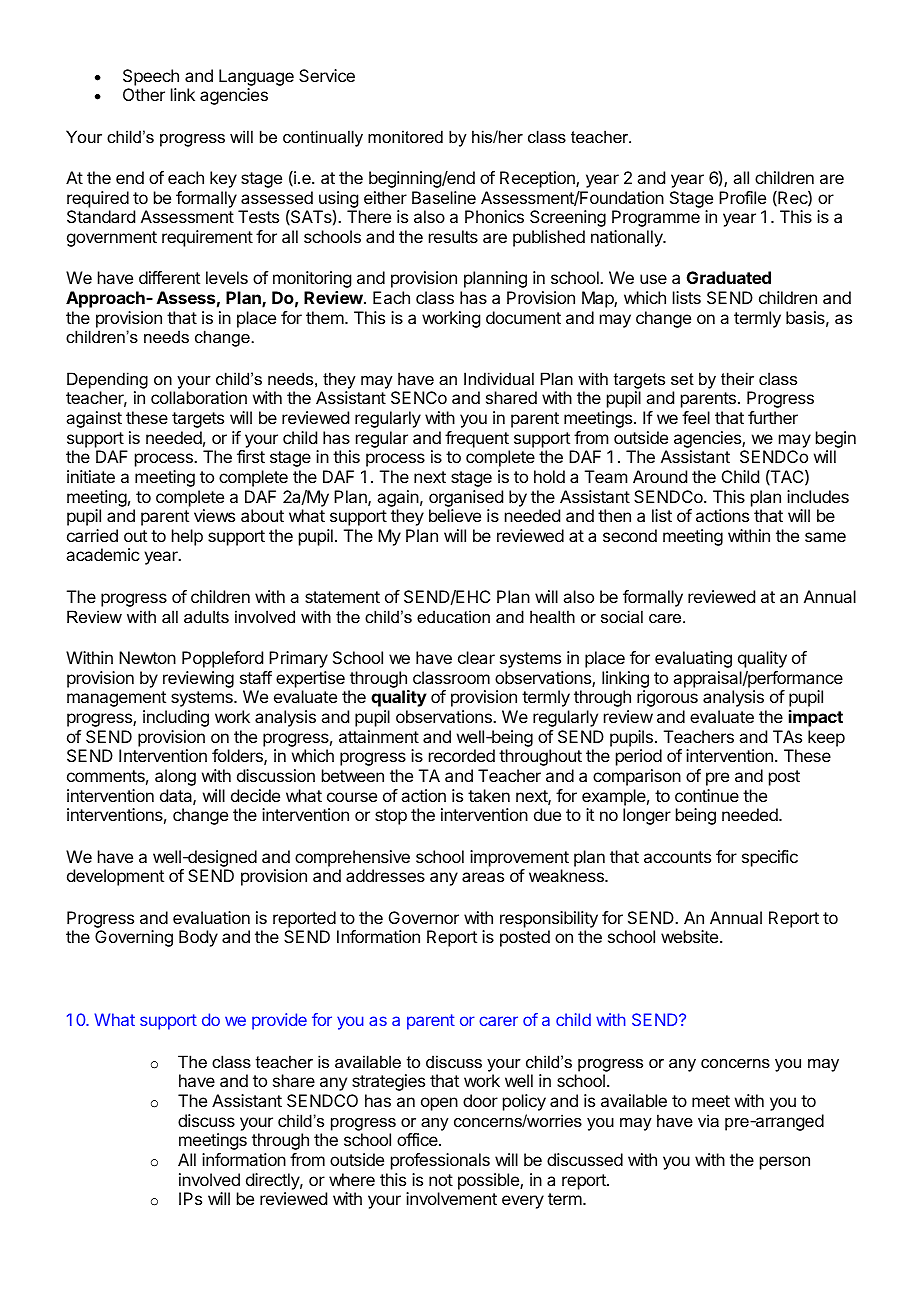 The height and width of the image is (1308, 924). I want to click on Profile, so click(742, 197).
